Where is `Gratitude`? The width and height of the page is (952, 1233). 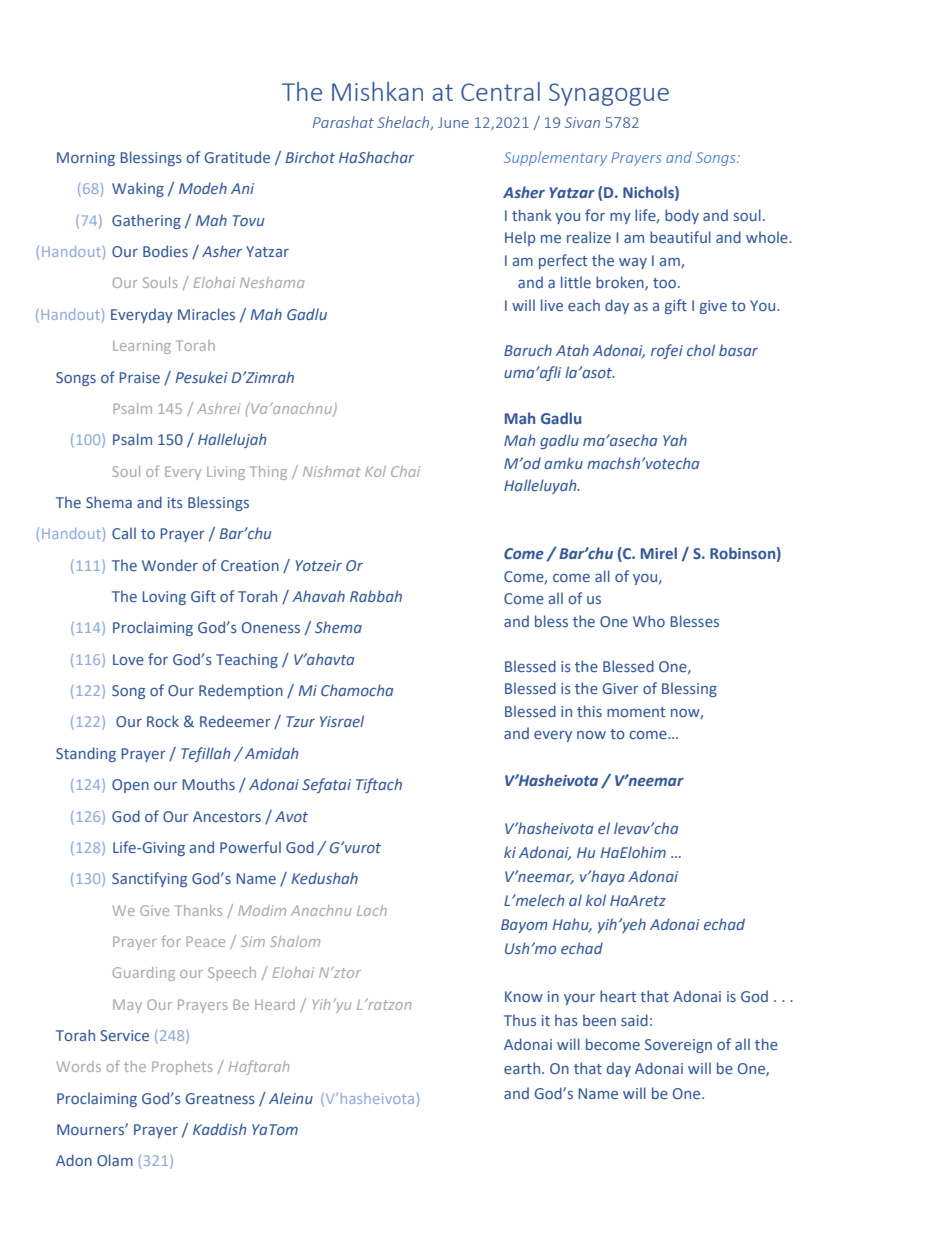
Gratitude is located at coordinates (237, 157).
